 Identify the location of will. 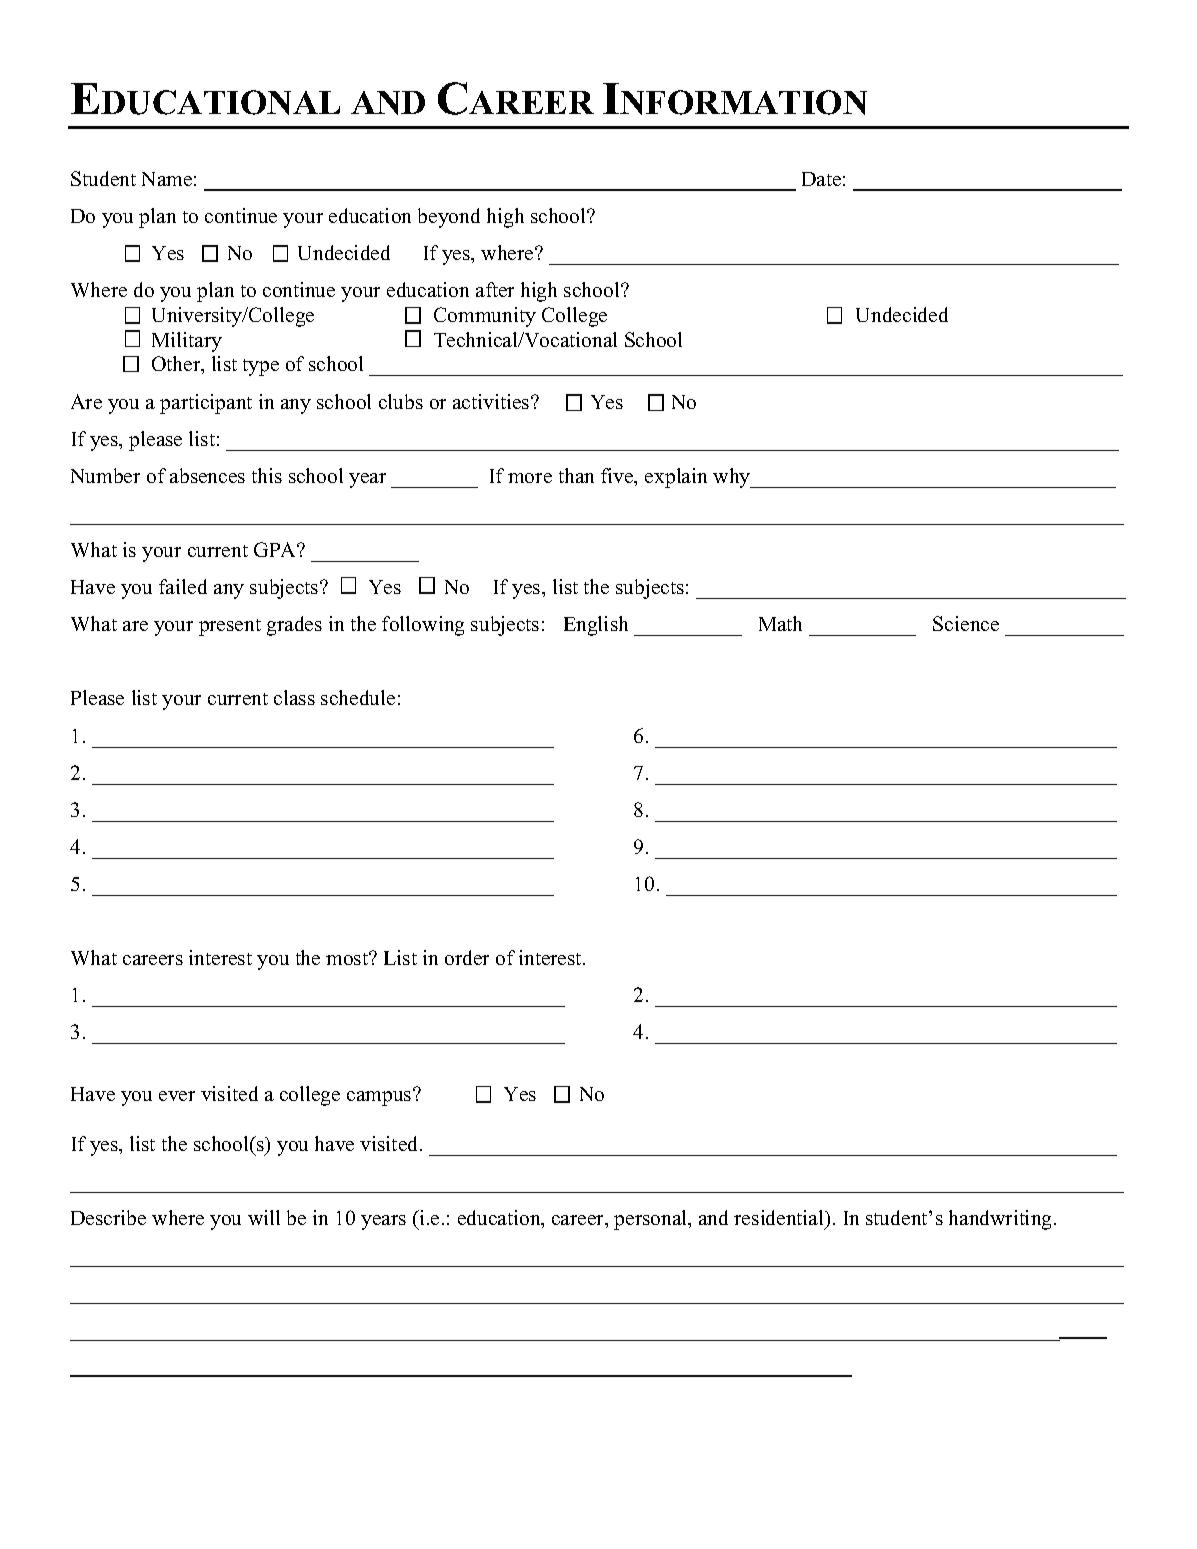
(264, 1217).
